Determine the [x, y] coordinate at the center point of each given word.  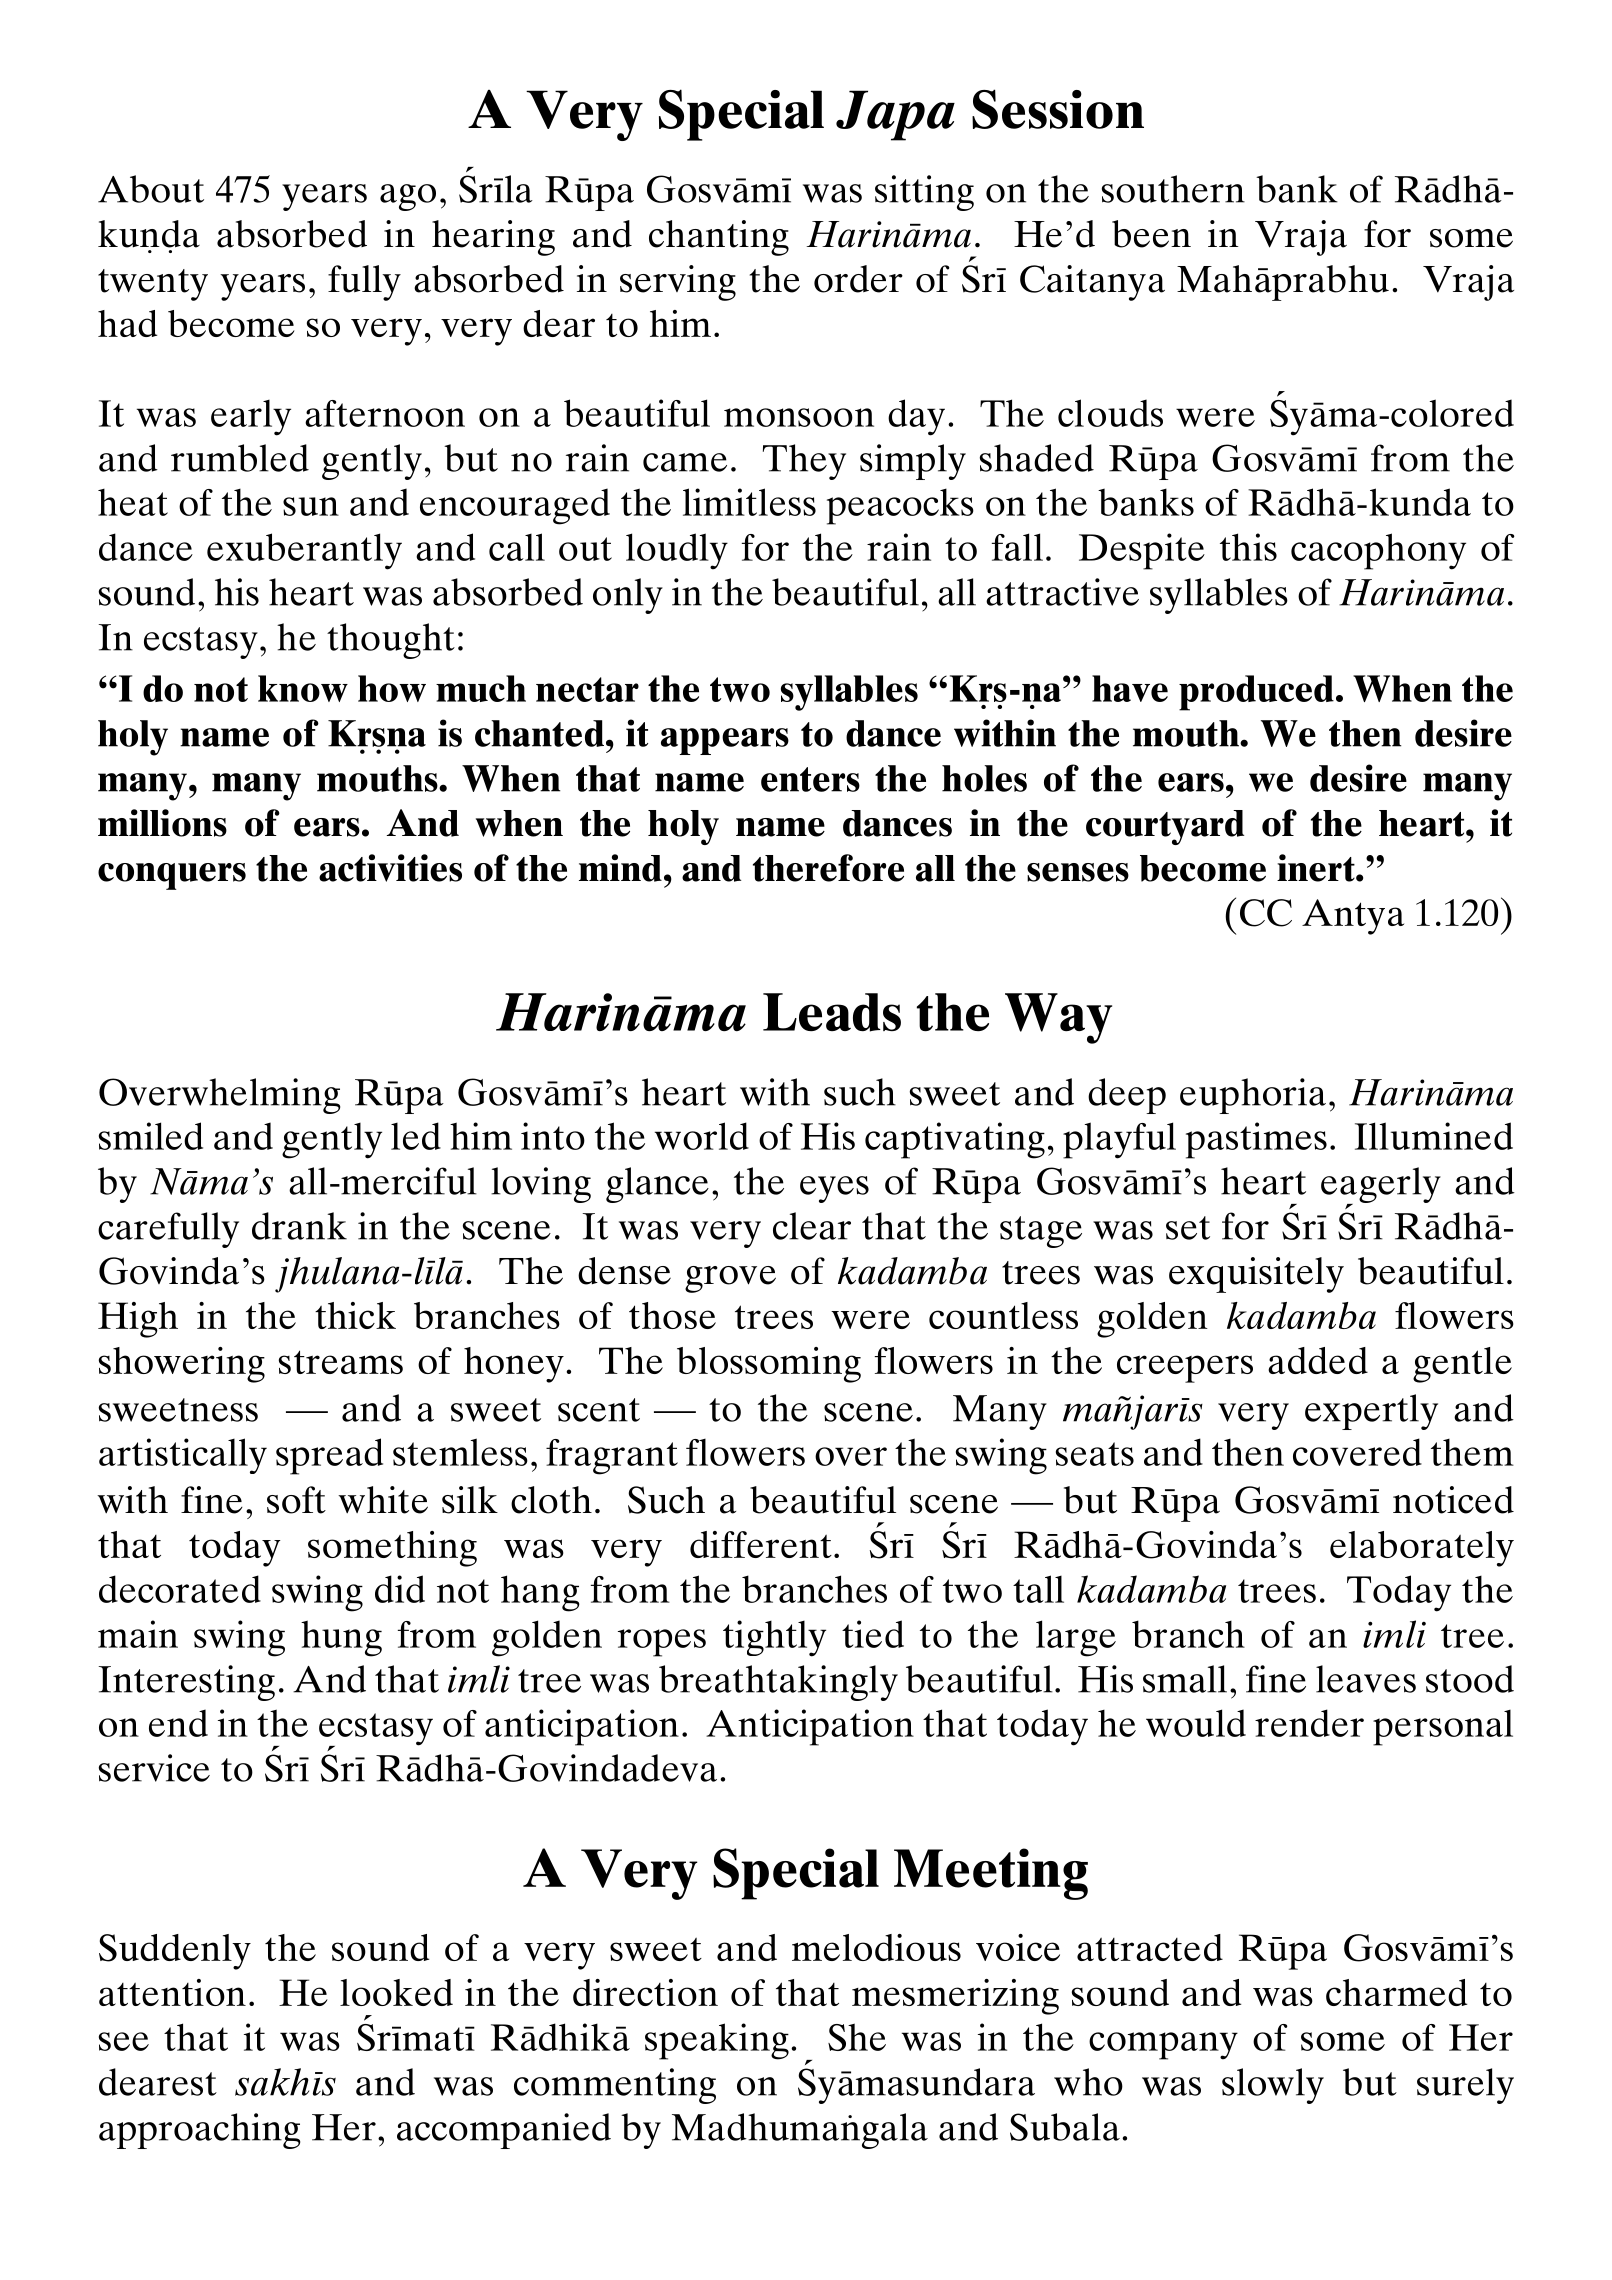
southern [1173, 189]
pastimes [1256, 1140]
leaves [1366, 1679]
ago [408, 197]
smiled [151, 1136]
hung [341, 1638]
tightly [774, 1638]
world [702, 1136]
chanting [719, 238]
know [303, 688]
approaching [199, 2131]
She [857, 2037]
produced [1256, 693]
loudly [677, 551]
